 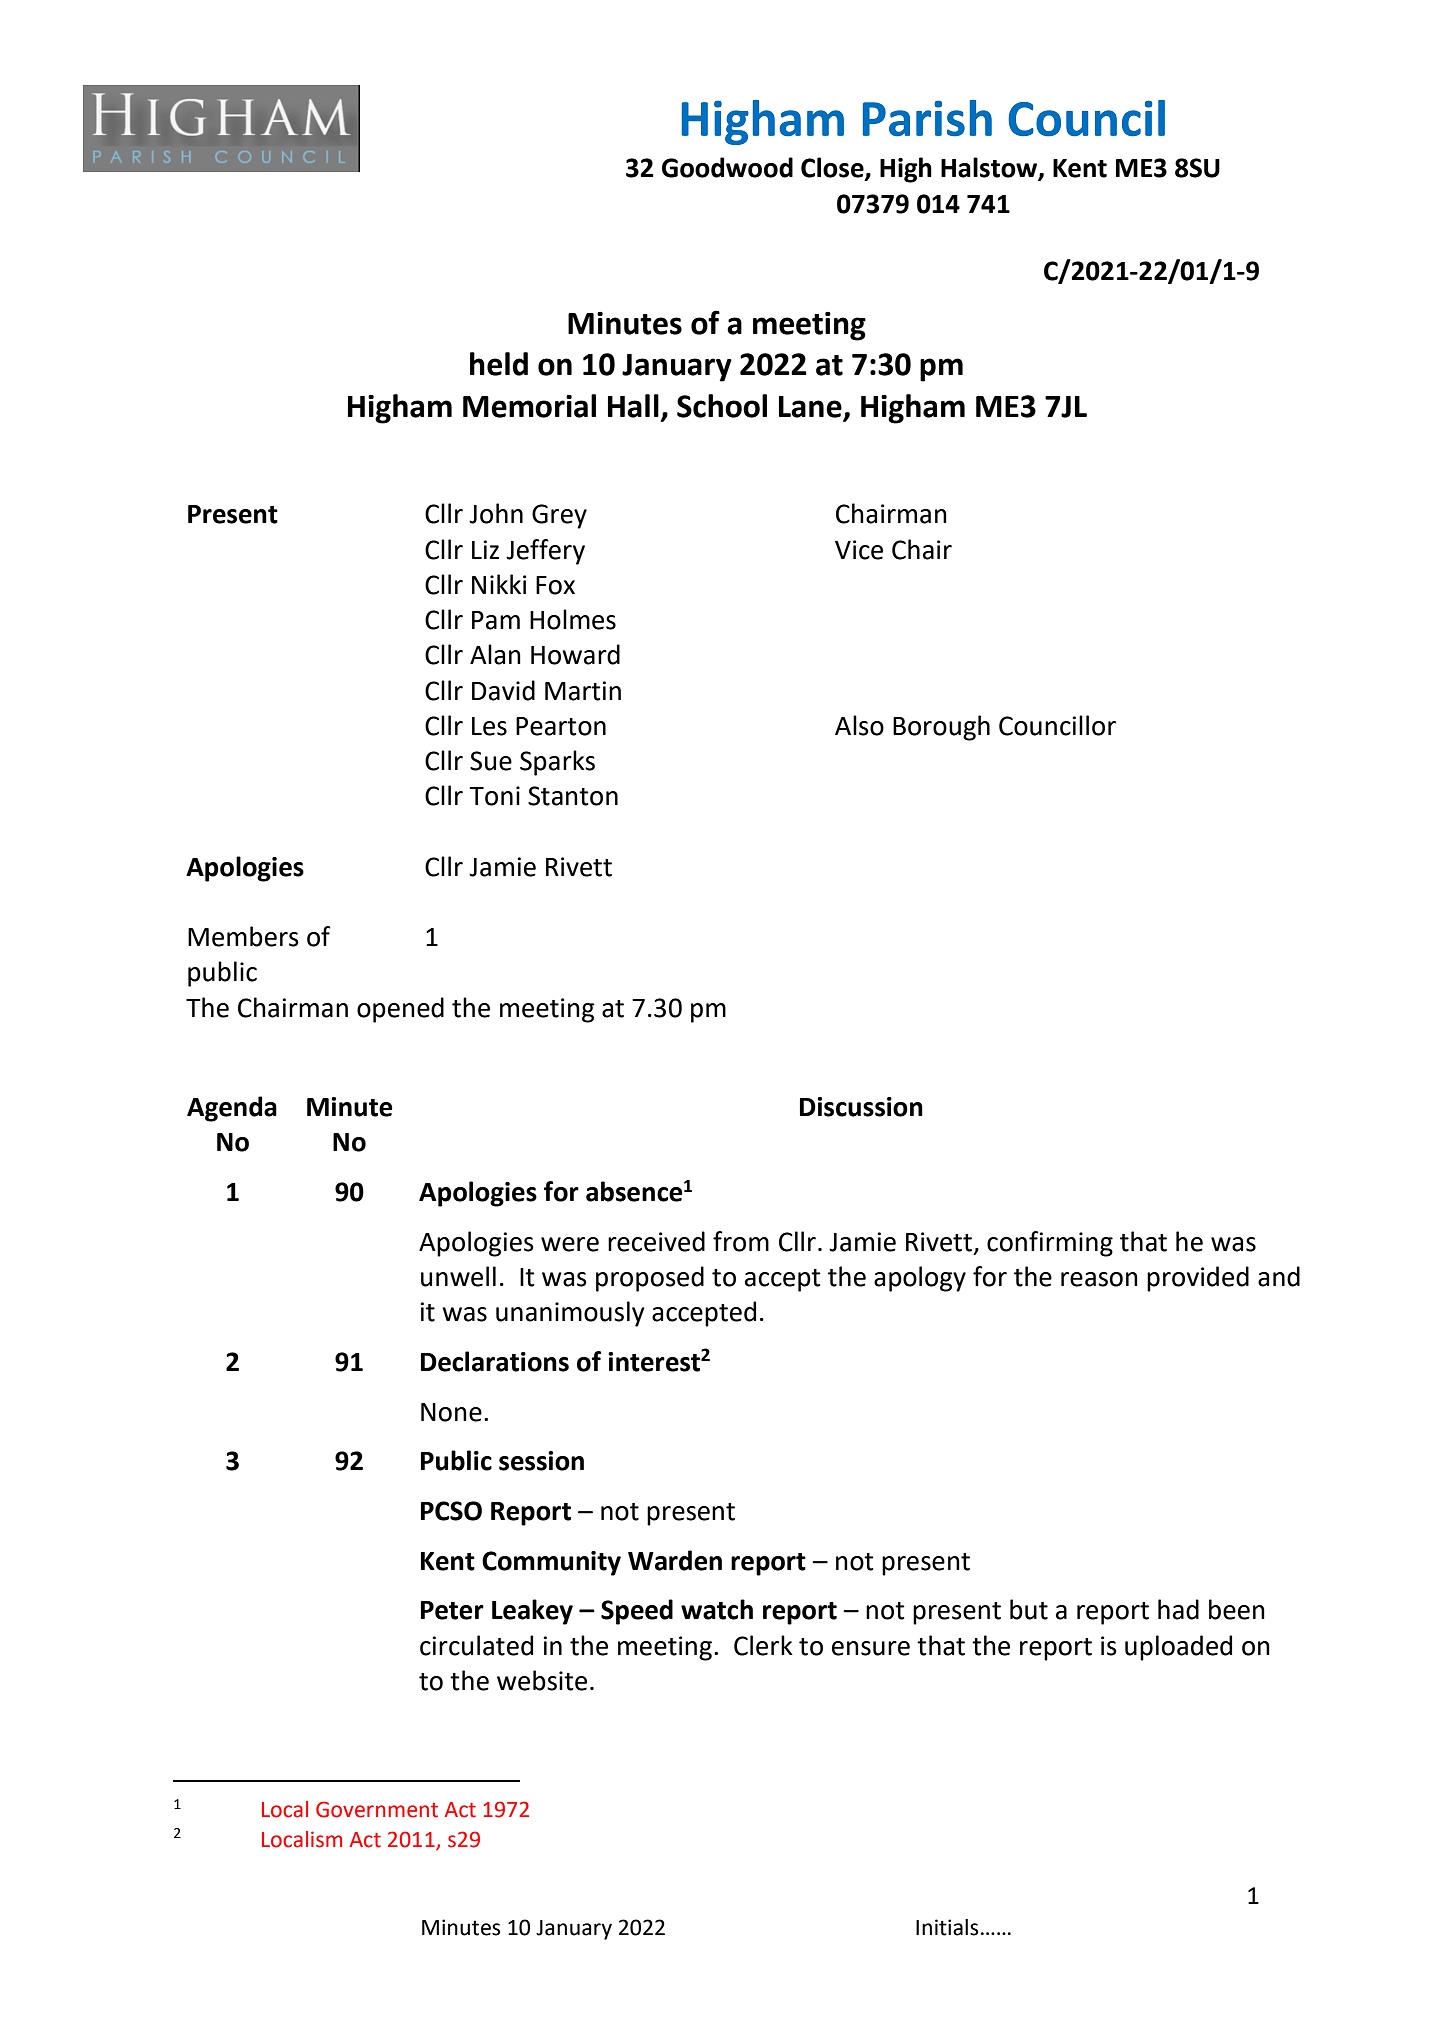 What do you see at coordinates (947, 1927) in the screenshot?
I see `Initials` at bounding box center [947, 1927].
